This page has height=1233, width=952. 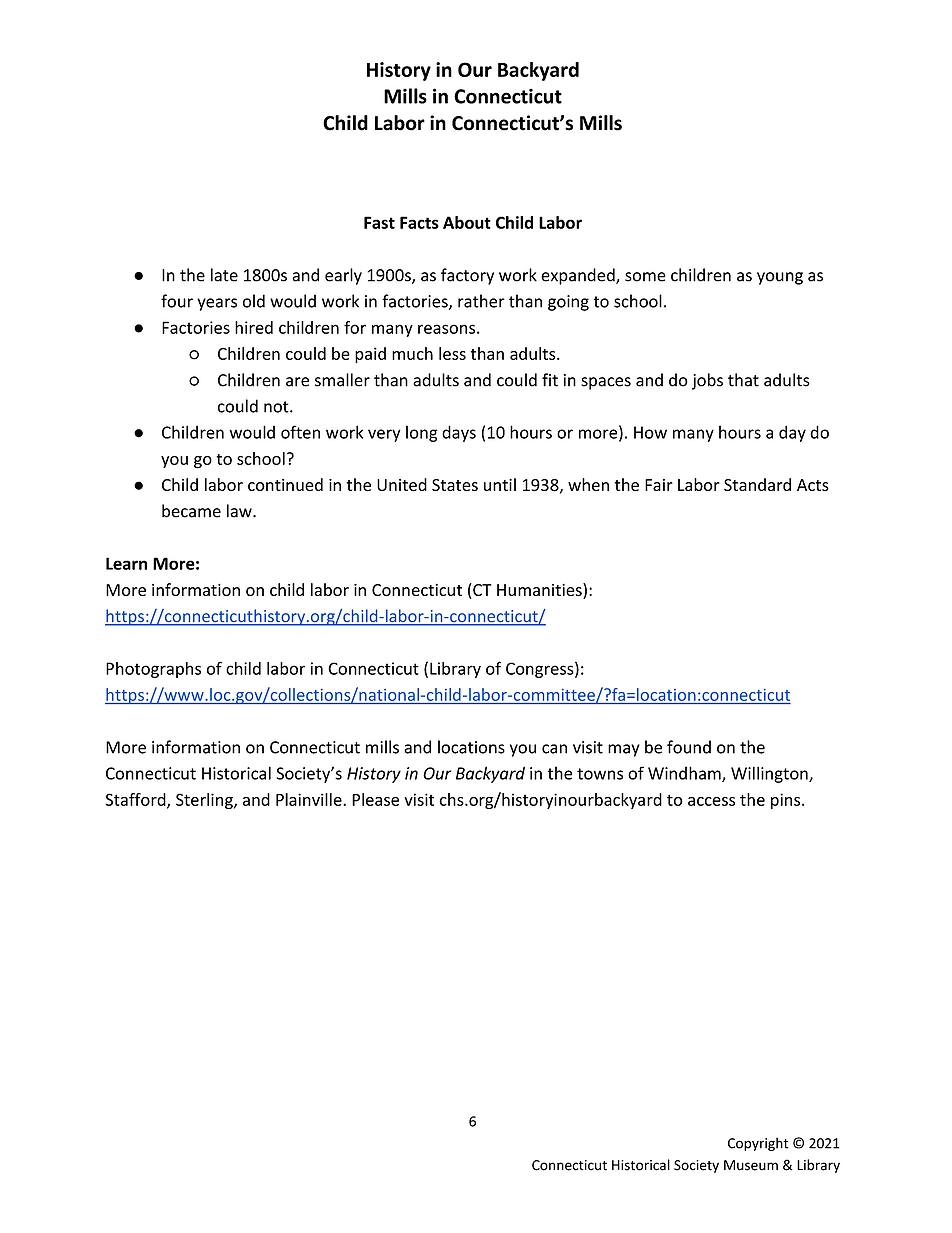 I want to click on factory, so click(x=467, y=276).
